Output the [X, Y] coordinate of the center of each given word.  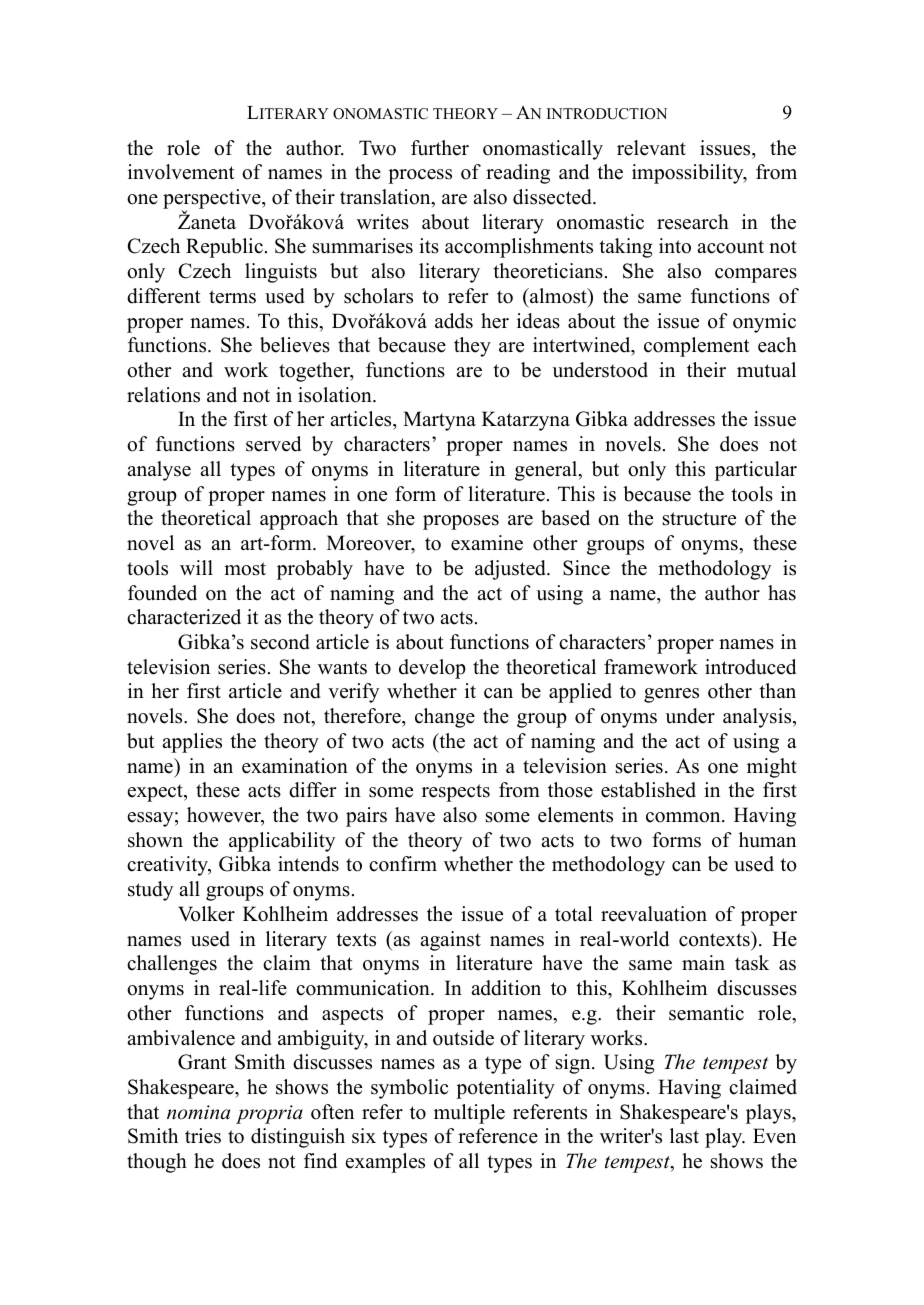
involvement [181, 172]
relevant [651, 148]
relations [163, 395]
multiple [469, 1114]
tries [203, 1136]
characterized [184, 617]
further [440, 148]
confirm [403, 864]
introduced [750, 667]
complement [697, 347]
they [472, 347]
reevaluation [654, 914]
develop [432, 669]
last [684, 1136]
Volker [206, 914]
